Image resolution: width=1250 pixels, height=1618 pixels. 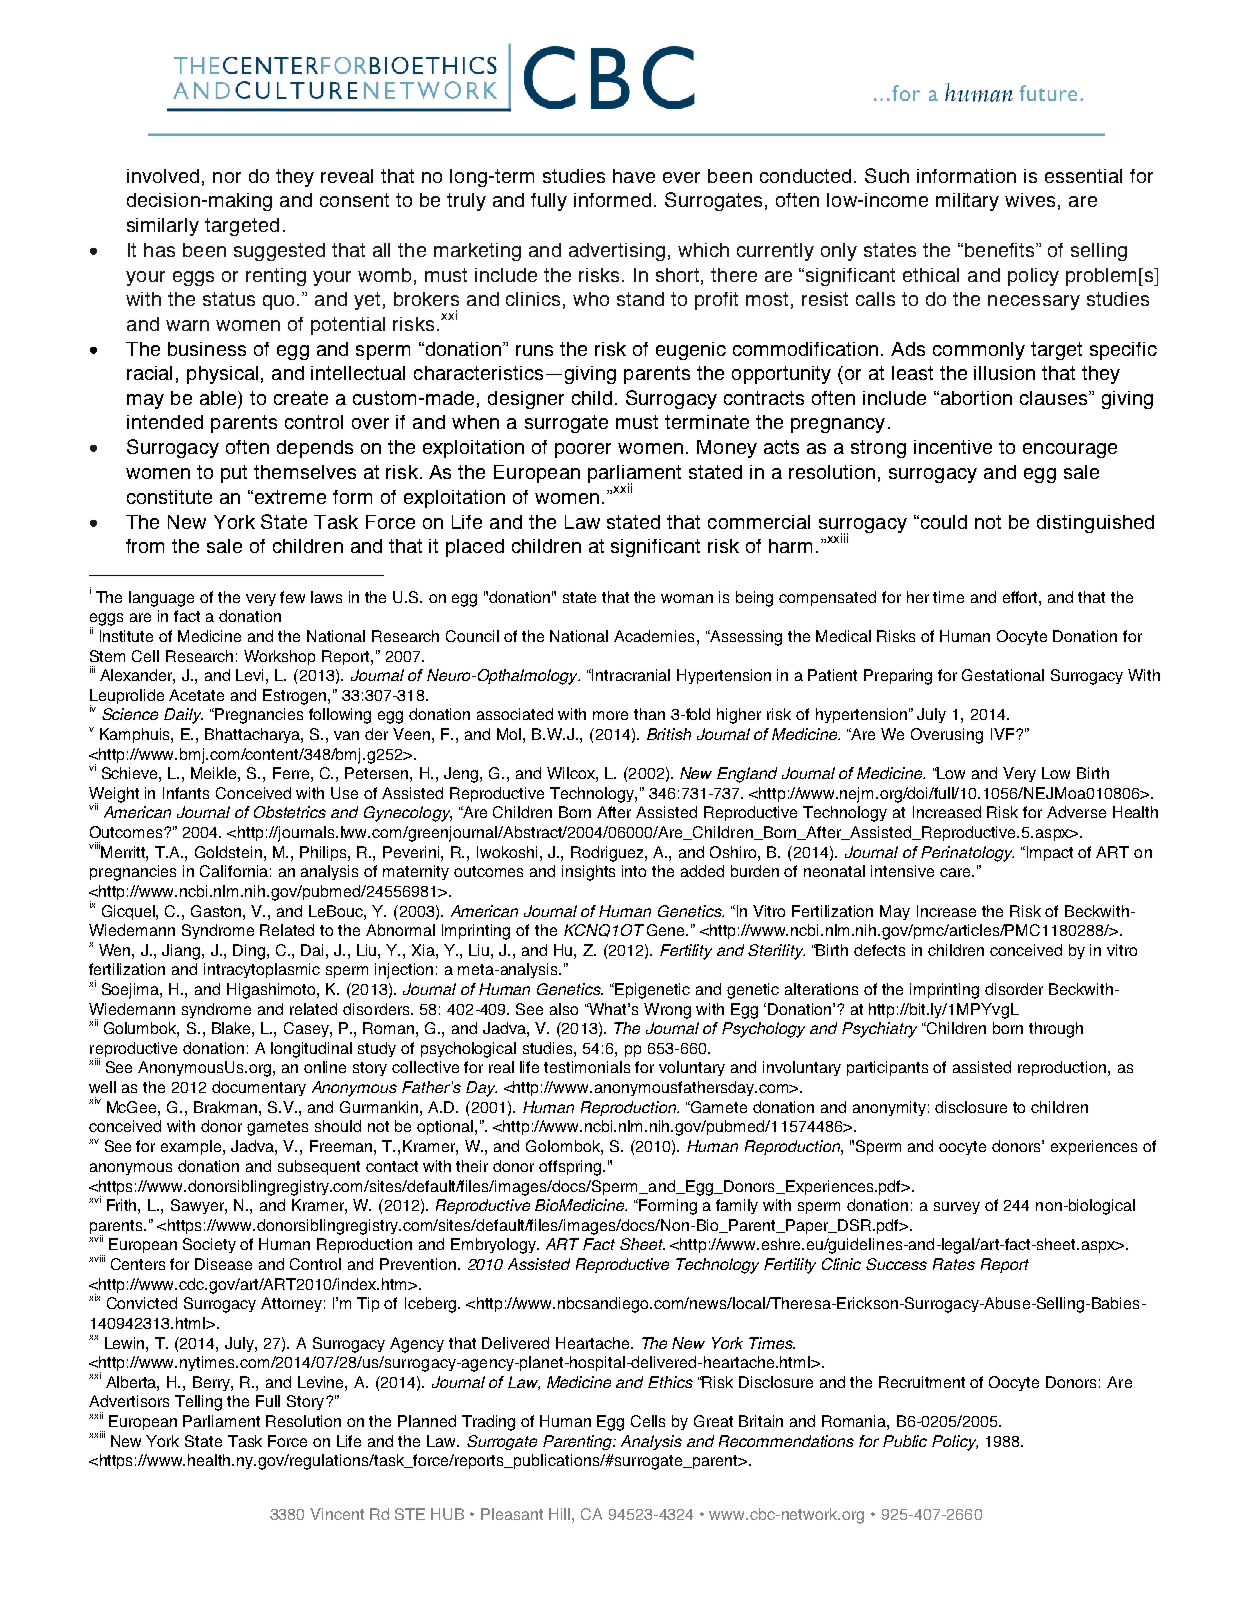 I want to click on Impact, so click(x=1050, y=853).
